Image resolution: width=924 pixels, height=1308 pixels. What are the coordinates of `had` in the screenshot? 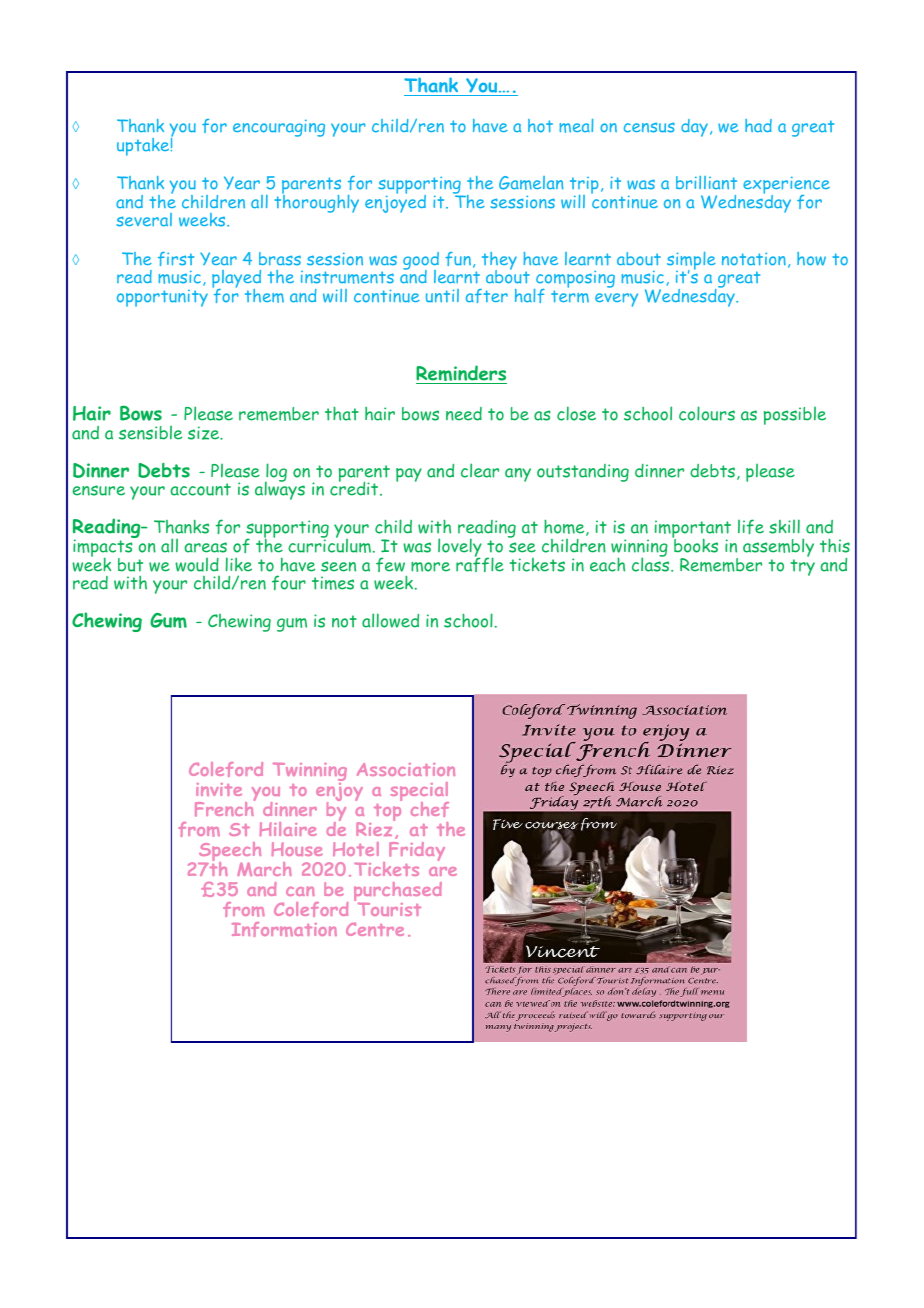 It's located at (758, 126).
